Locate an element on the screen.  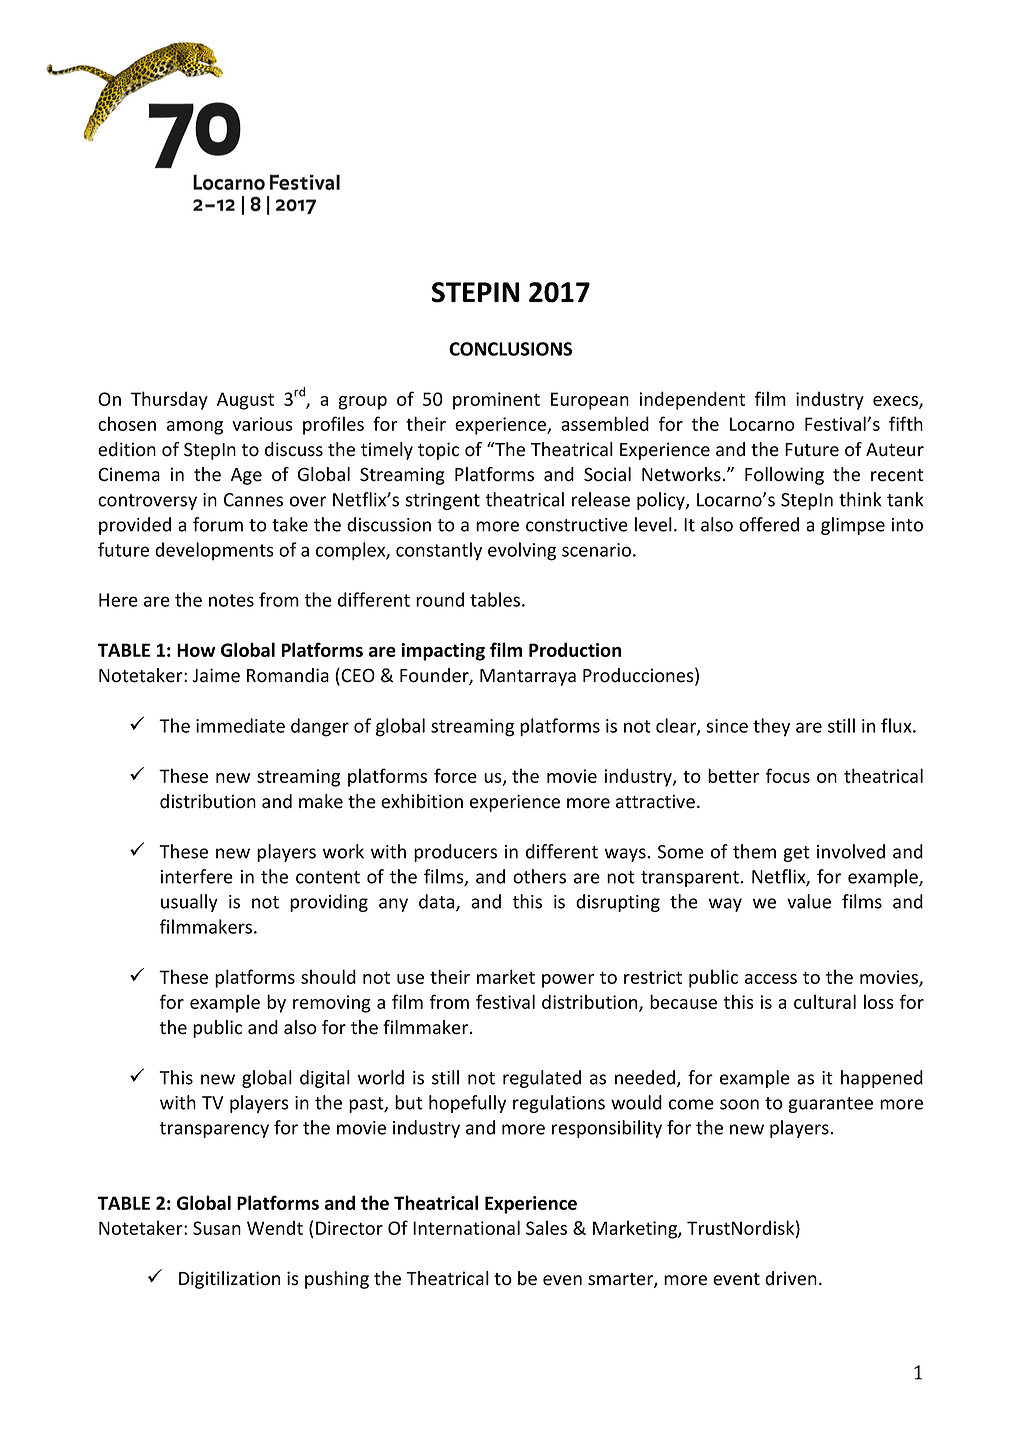
Jaime is located at coordinates (216, 675).
